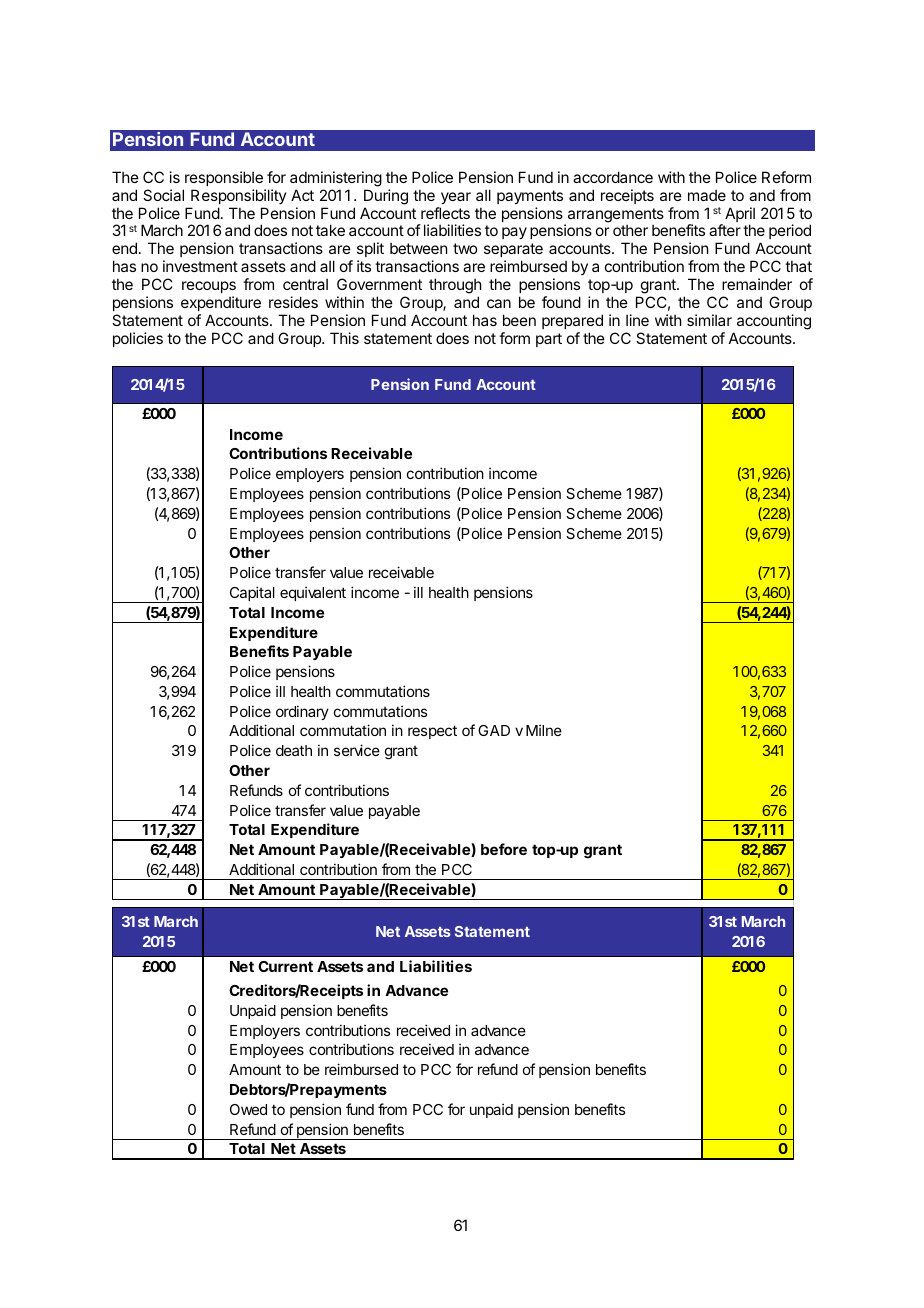 This image has height=1308, width=924. Describe the element at coordinates (544, 730) in the image. I see `Milne` at that location.
